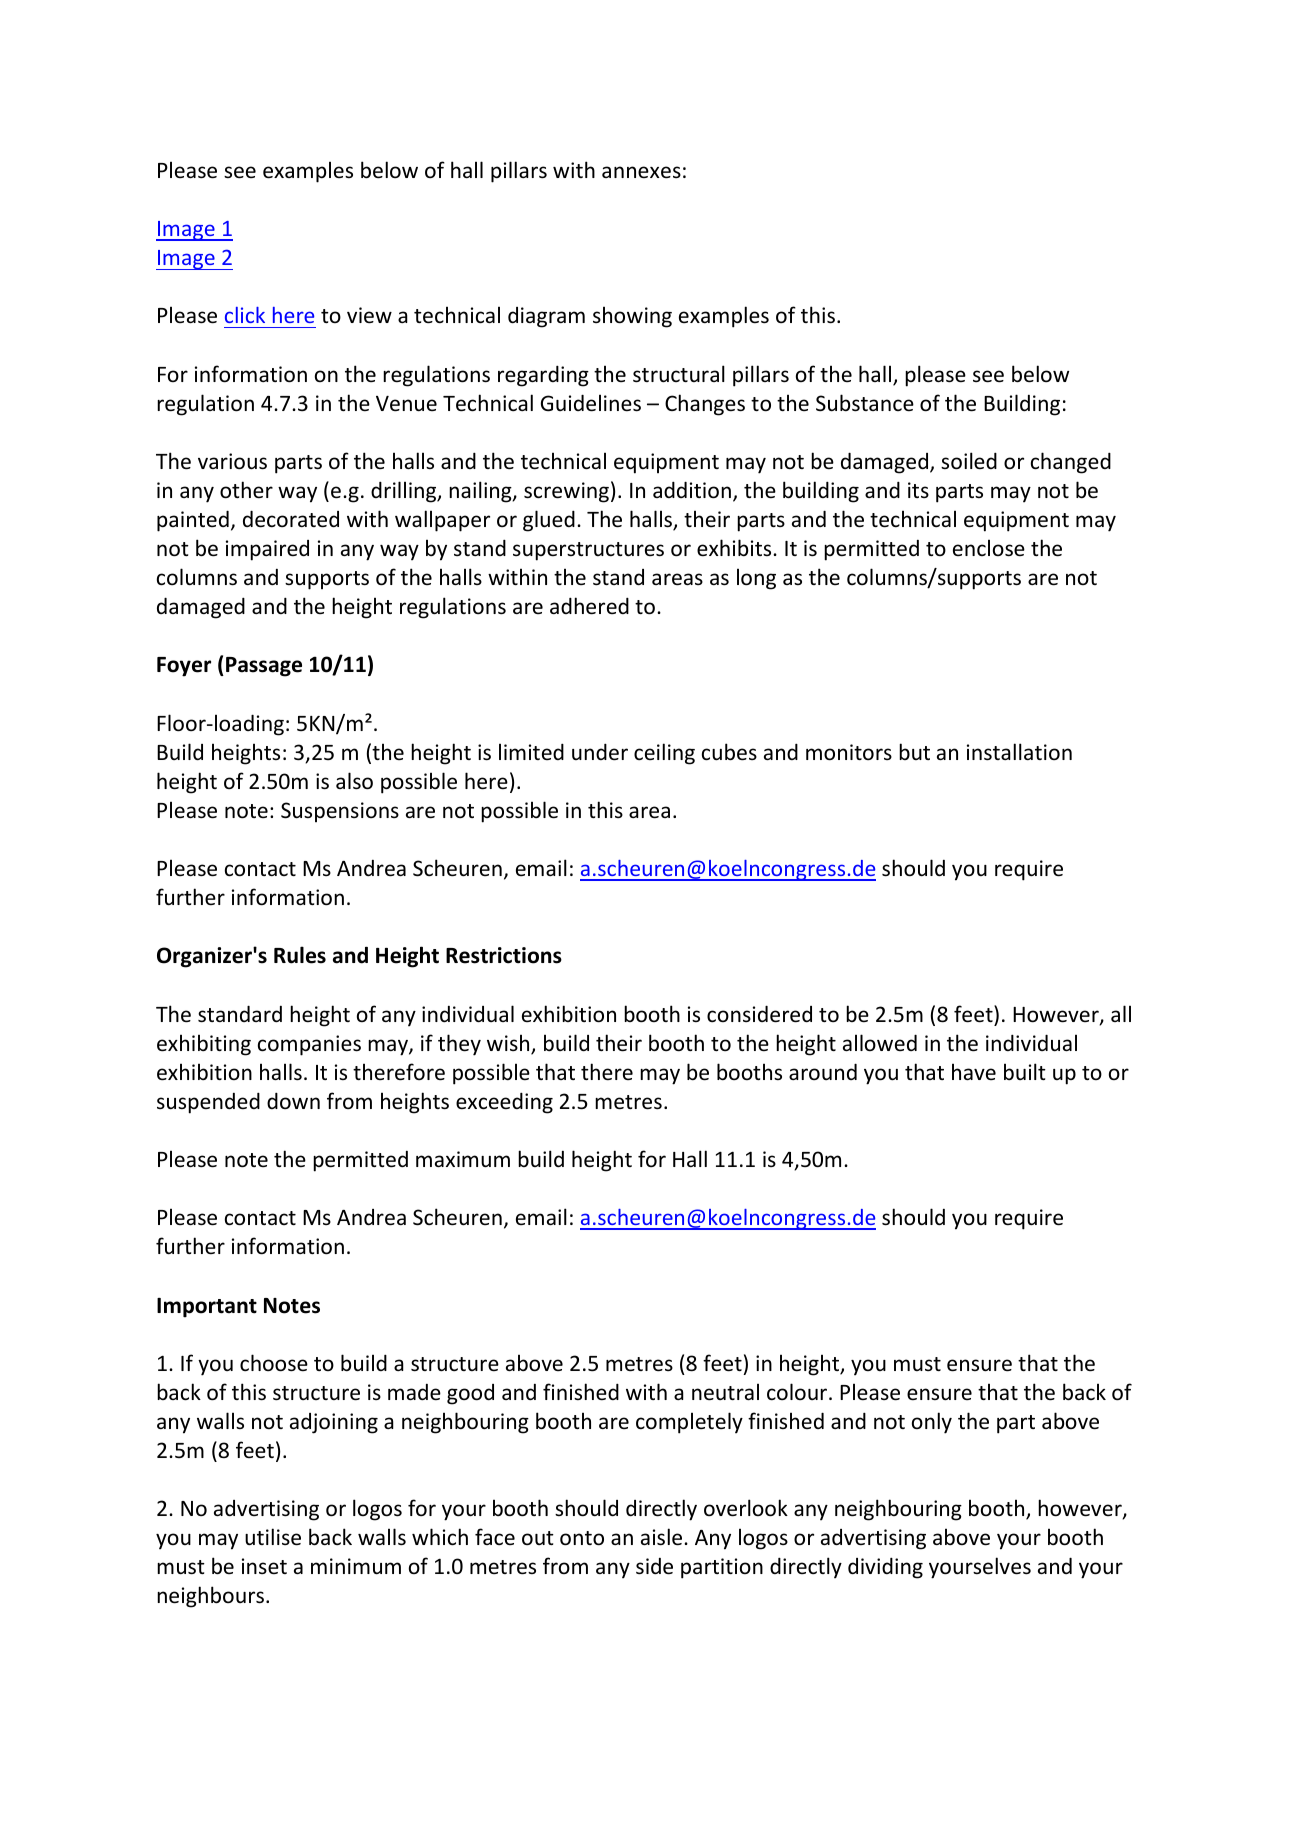 The image size is (1290, 1824). What do you see at coordinates (293, 1100) in the screenshot?
I see `down` at bounding box center [293, 1100].
